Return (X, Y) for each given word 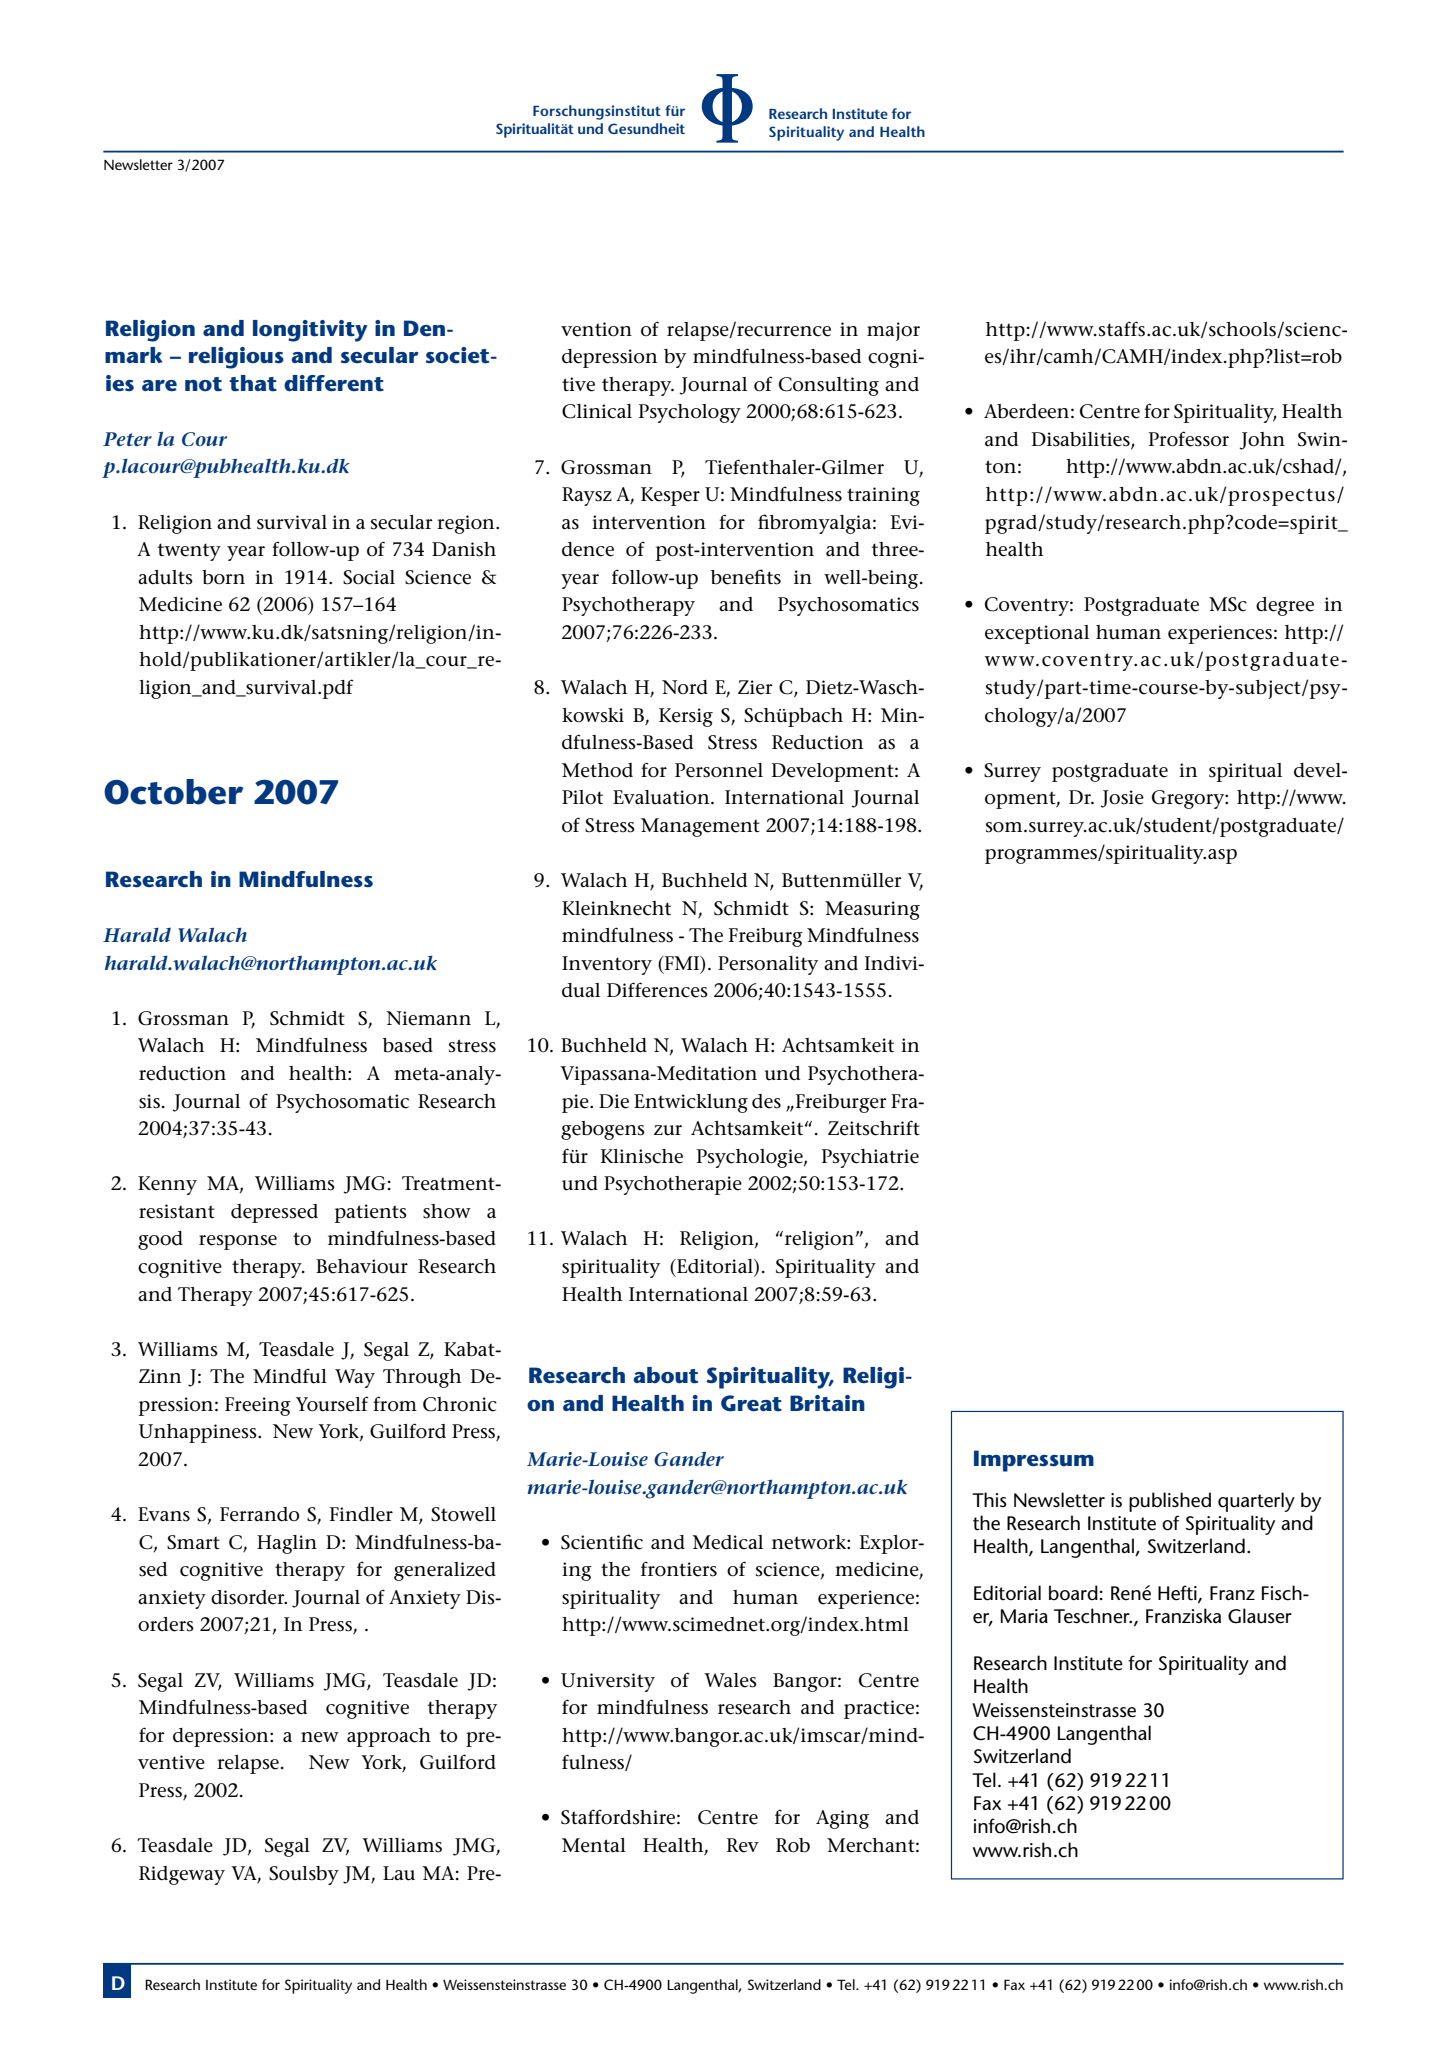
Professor (1189, 439)
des (766, 1101)
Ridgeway (182, 1875)
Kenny (167, 1185)
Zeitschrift (874, 1128)
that (253, 383)
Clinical (597, 411)
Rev (743, 1845)
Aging (842, 1819)
